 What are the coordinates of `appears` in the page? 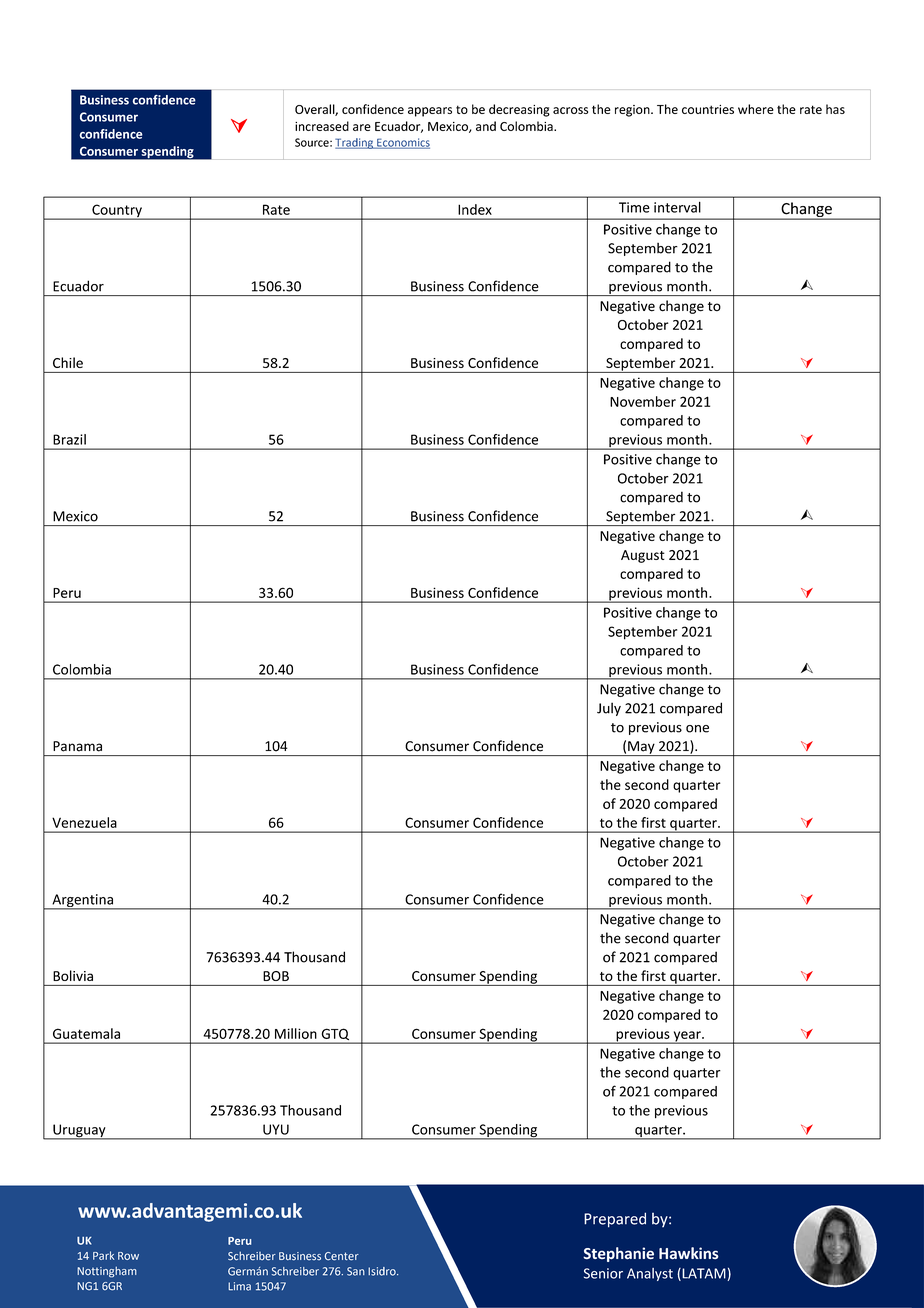 It's located at (430, 112).
